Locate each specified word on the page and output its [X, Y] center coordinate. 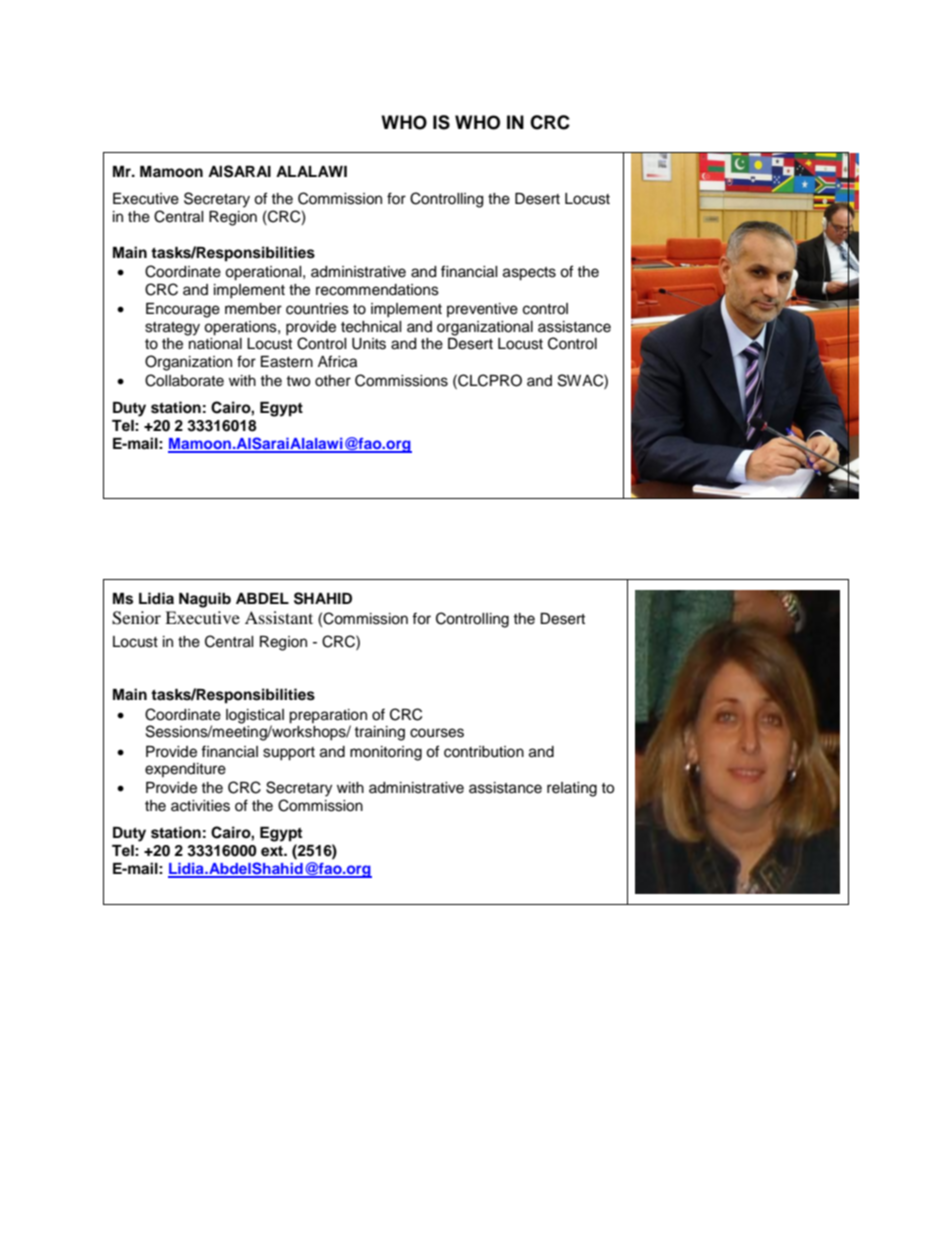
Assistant [279, 617]
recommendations [377, 290]
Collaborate [184, 380]
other [333, 381]
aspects [529, 274]
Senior [136, 618]
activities [200, 806]
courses [437, 733]
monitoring [386, 753]
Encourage [183, 310]
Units [369, 344]
